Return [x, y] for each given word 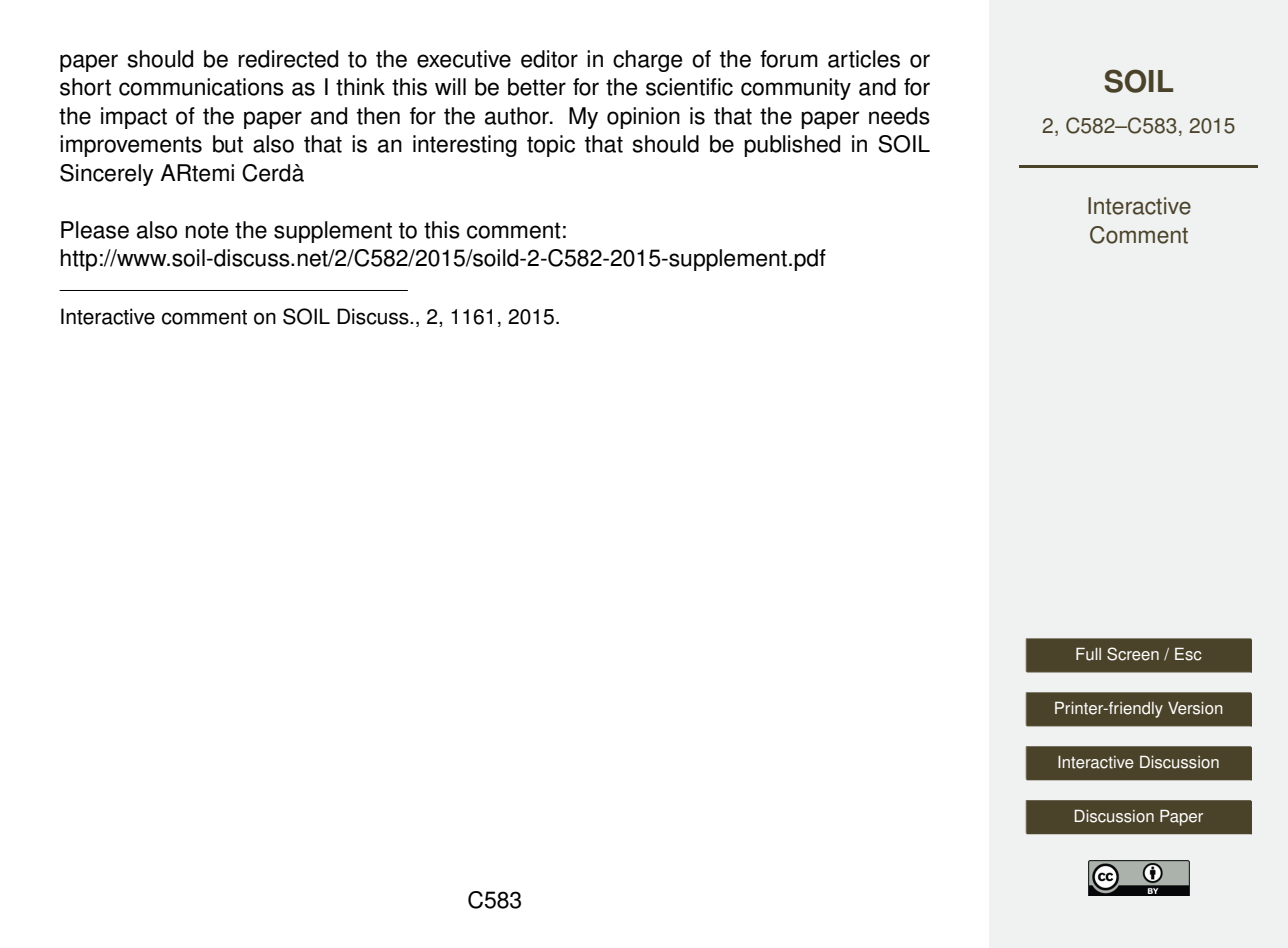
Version [1195, 708]
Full [1088, 654]
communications [201, 87]
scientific [689, 87]
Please [95, 230]
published [792, 146]
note [207, 230]
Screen [1133, 654]
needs [899, 116]
